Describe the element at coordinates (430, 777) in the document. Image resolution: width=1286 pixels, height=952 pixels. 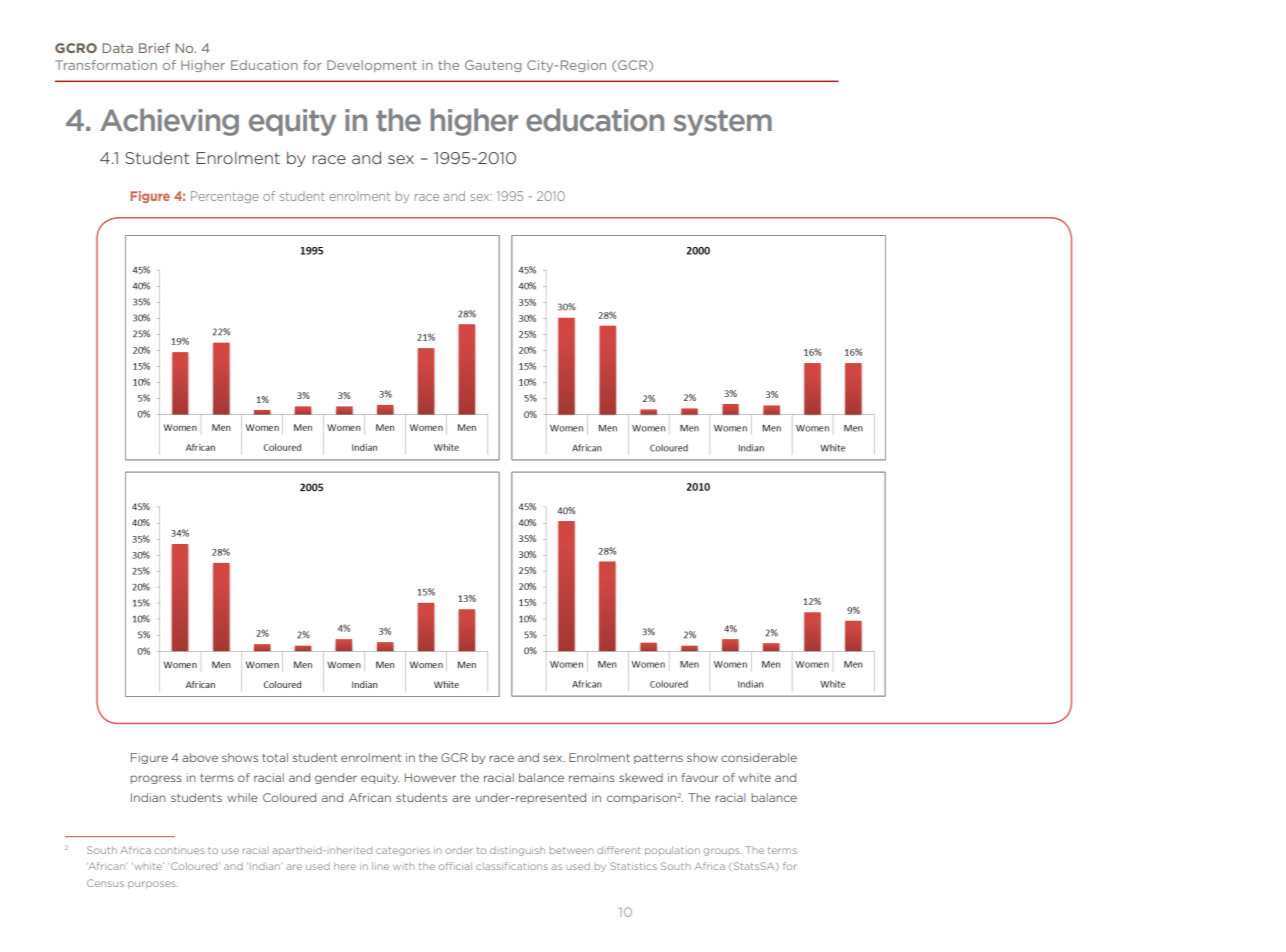
I see `However` at that location.
